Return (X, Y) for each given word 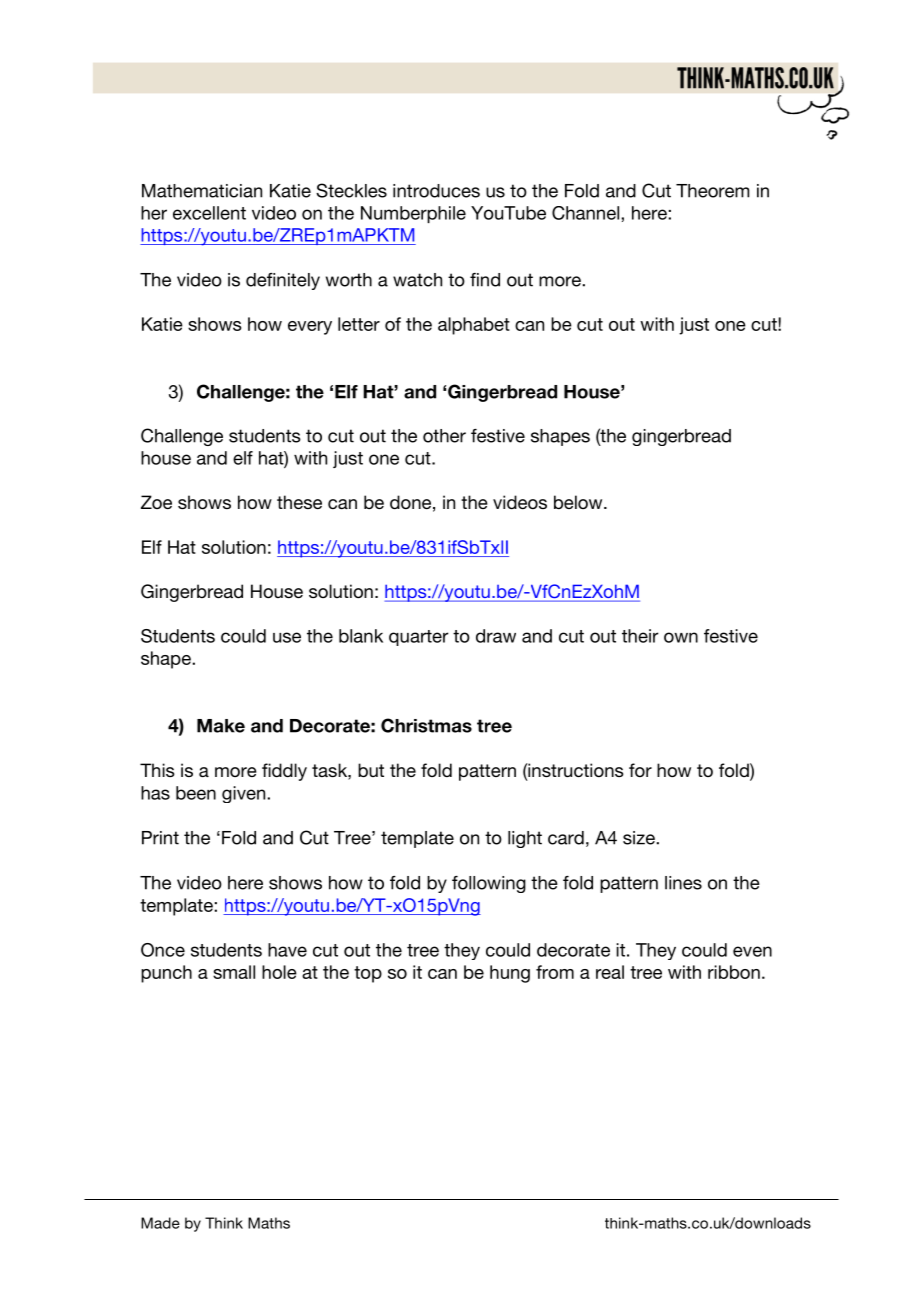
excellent (209, 213)
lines (683, 883)
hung (510, 974)
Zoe (156, 502)
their (640, 636)
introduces (436, 191)
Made (160, 1223)
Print (160, 838)
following (489, 884)
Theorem (712, 191)
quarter (419, 638)
